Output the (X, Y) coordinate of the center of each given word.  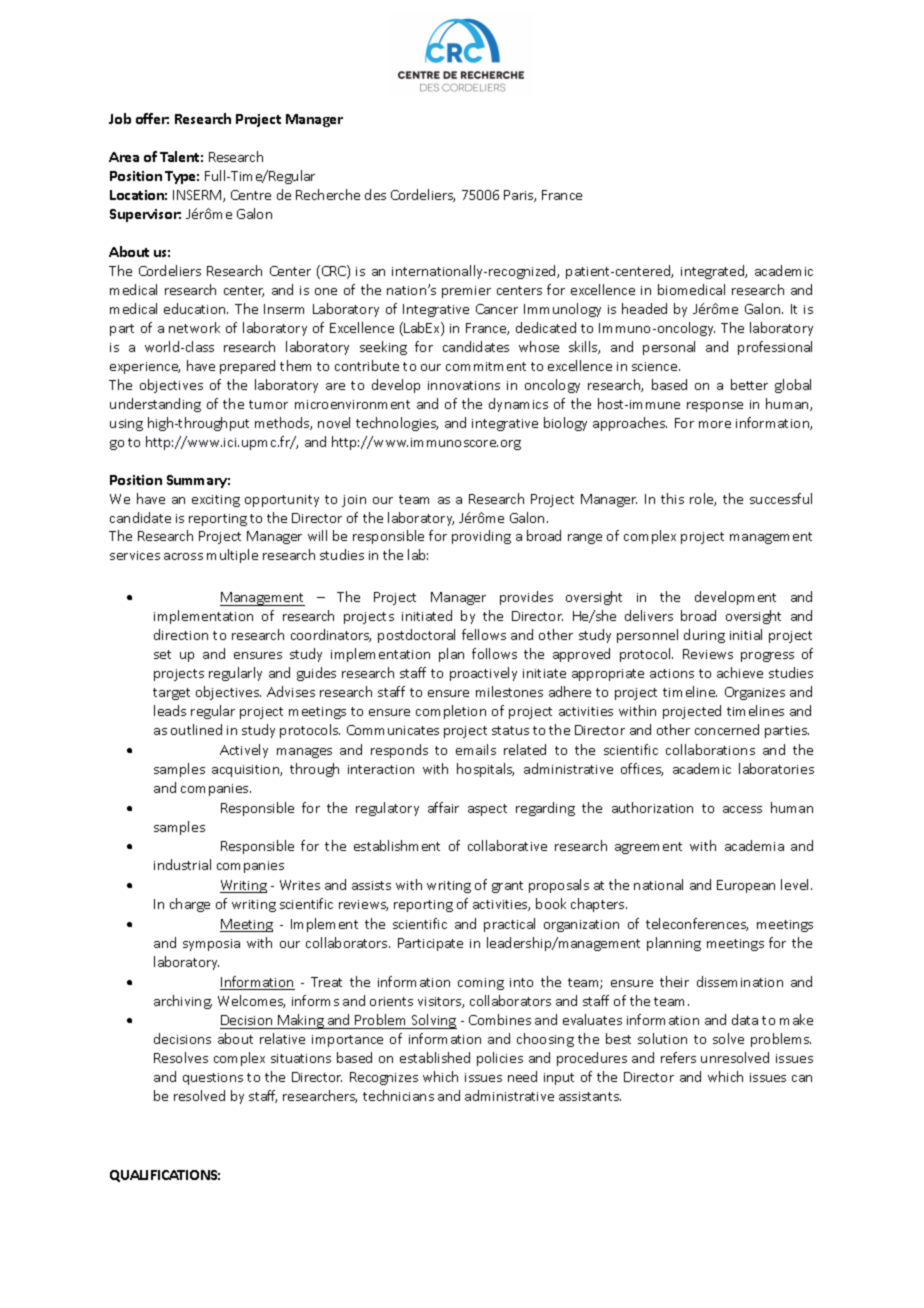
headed (644, 308)
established (435, 1057)
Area (124, 157)
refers (678, 1057)
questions (213, 1079)
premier (466, 292)
